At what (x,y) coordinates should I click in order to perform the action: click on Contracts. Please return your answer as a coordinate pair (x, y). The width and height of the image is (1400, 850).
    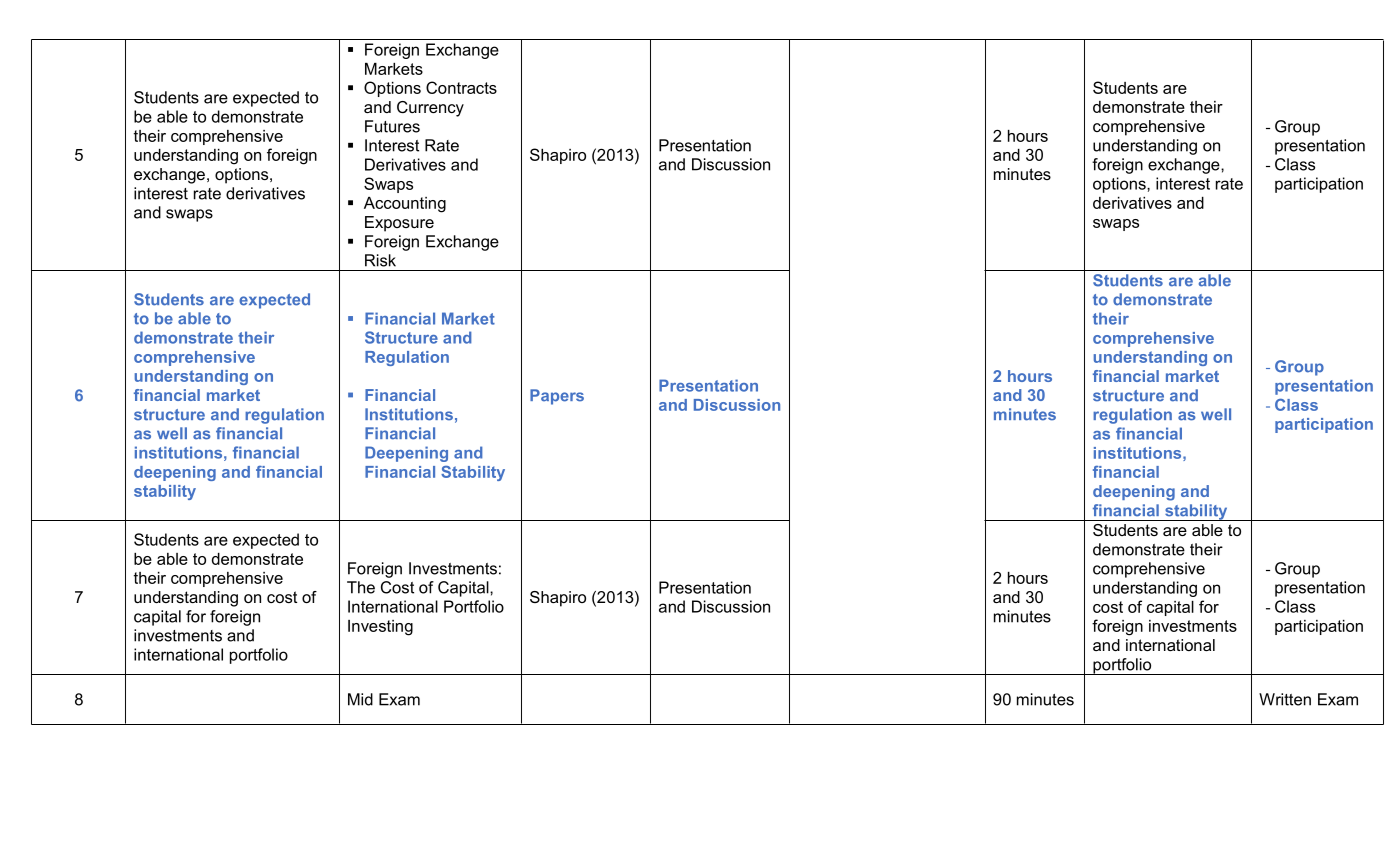
    Looking at the image, I should click on (461, 87).
